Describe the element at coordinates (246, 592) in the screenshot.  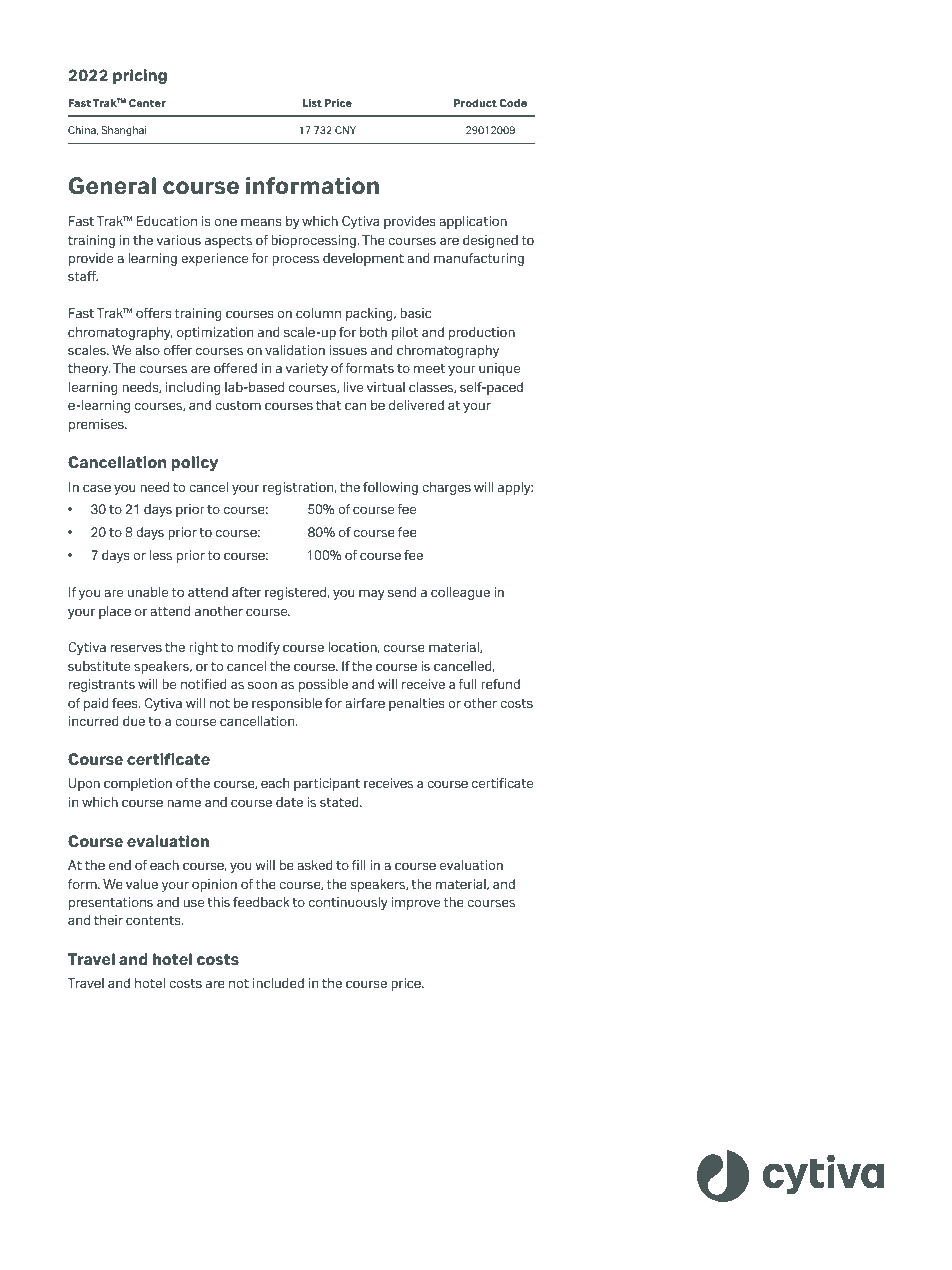
I see `after` at that location.
